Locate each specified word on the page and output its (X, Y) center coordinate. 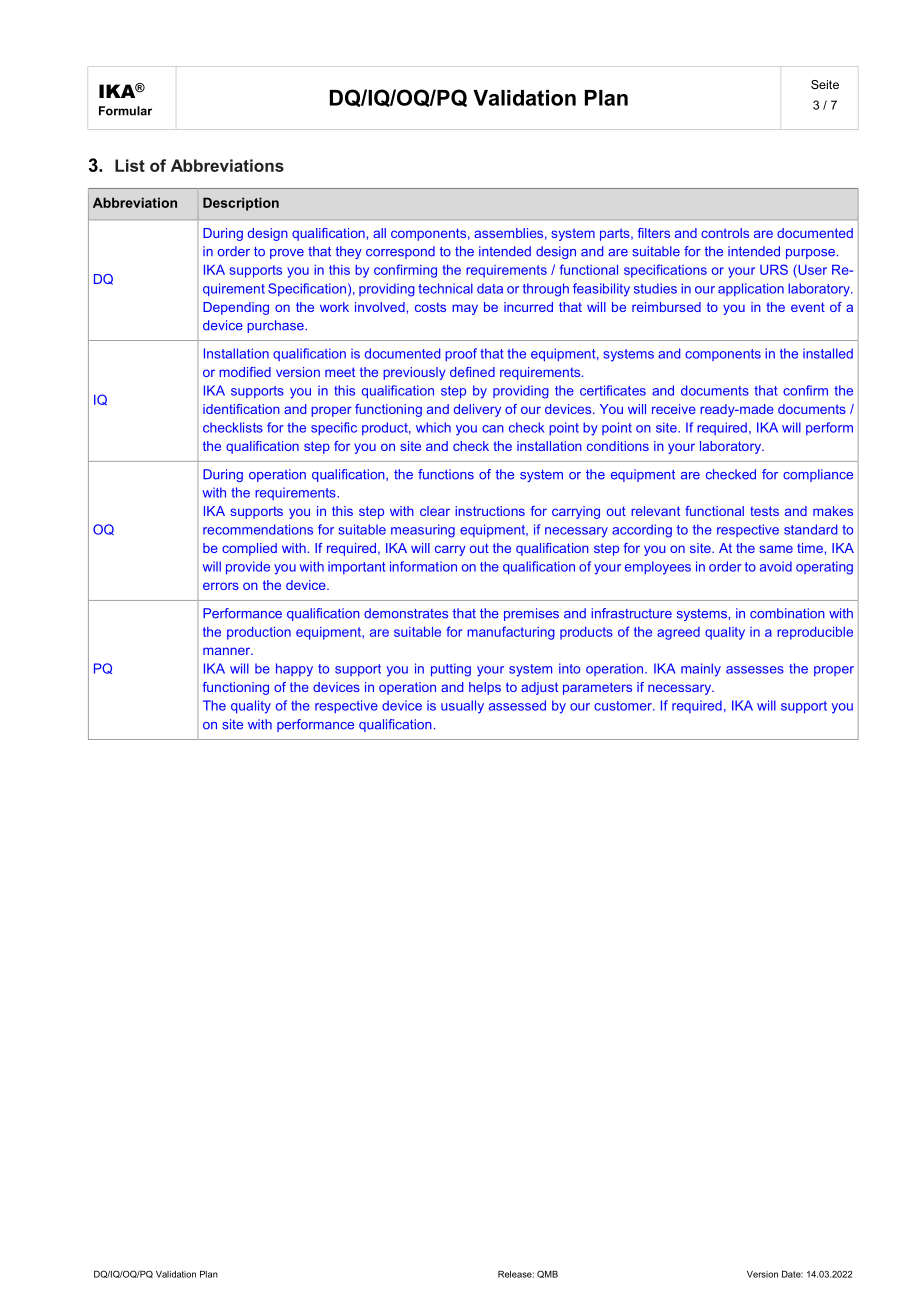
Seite (825, 84)
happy (294, 670)
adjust (539, 688)
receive (674, 409)
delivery (477, 410)
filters (654, 233)
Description (241, 204)
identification (241, 409)
